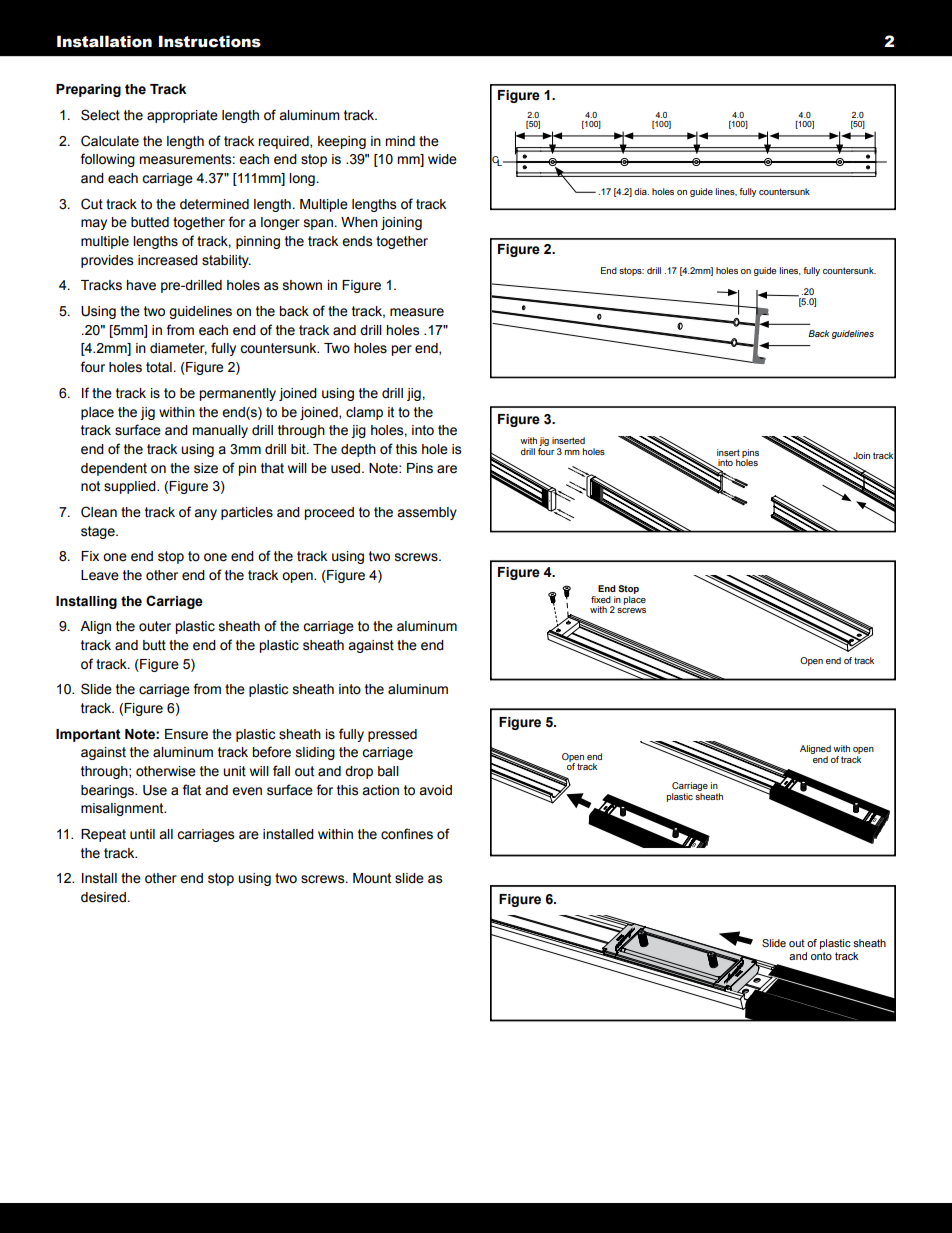  What do you see at coordinates (205, 514) in the image?
I see `any` at bounding box center [205, 514].
